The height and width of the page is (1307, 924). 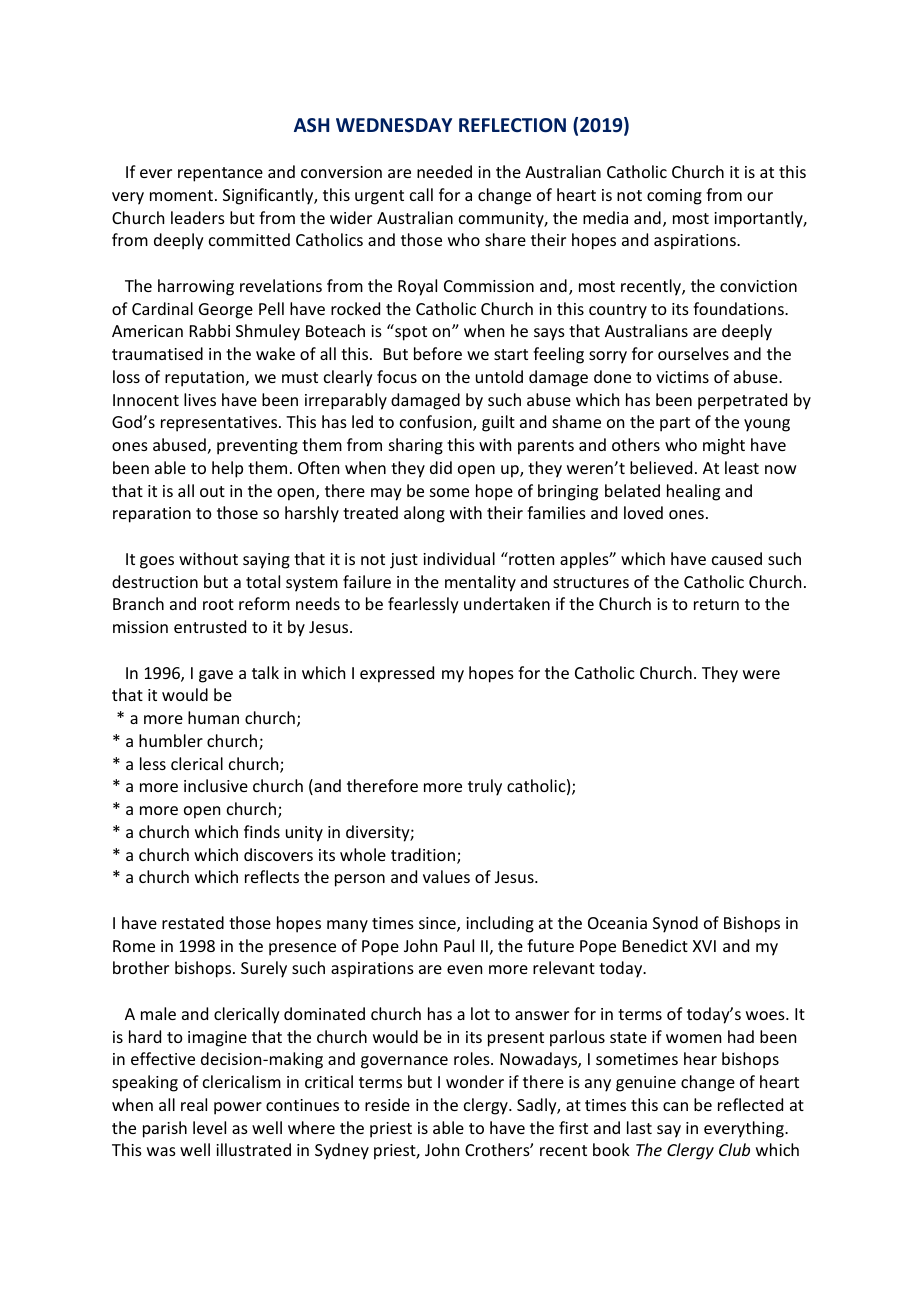 What do you see at coordinates (437, 423) in the page?
I see `confusion` at bounding box center [437, 423].
